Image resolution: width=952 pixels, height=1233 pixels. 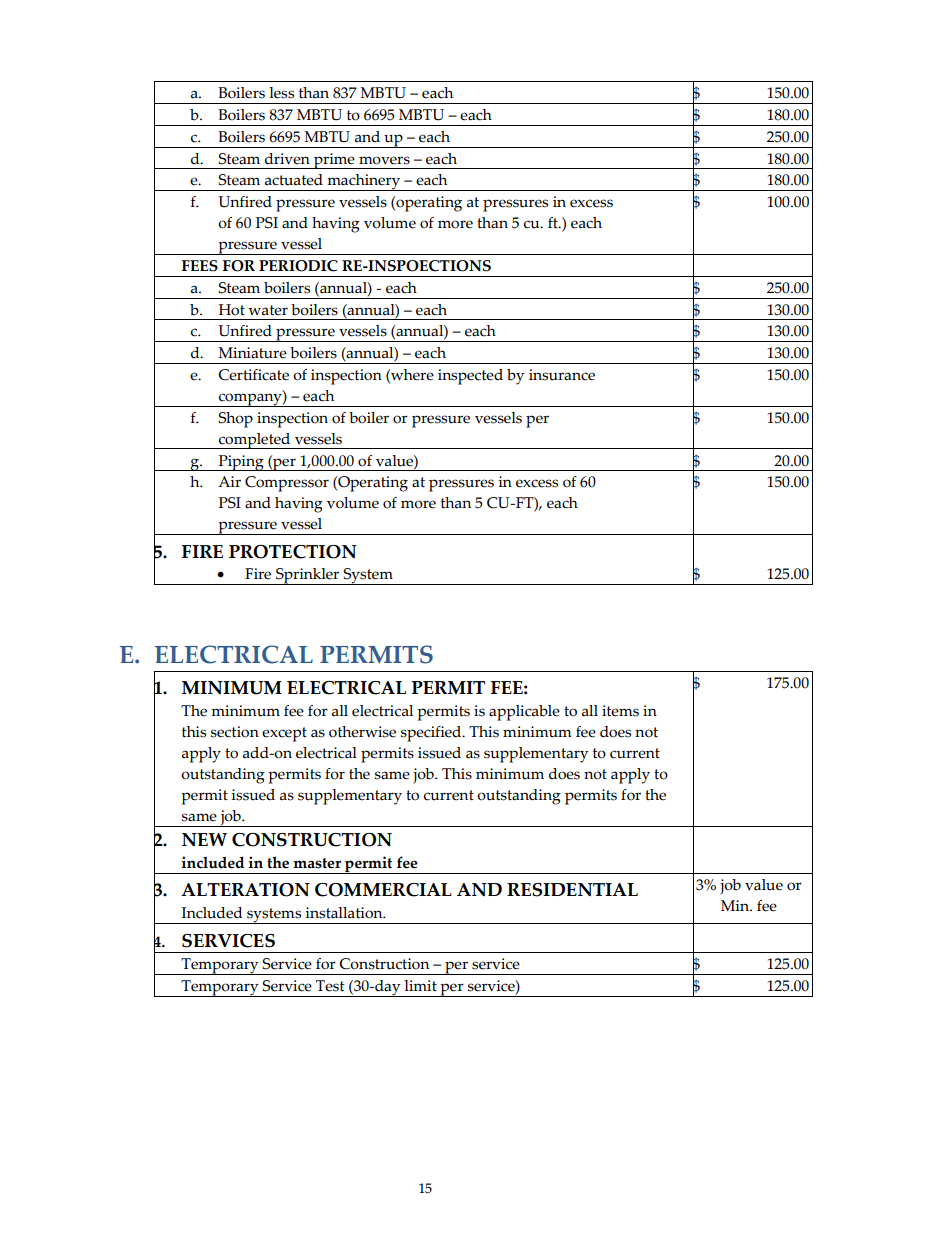 What do you see at coordinates (470, 377) in the document?
I see `inspected` at bounding box center [470, 377].
